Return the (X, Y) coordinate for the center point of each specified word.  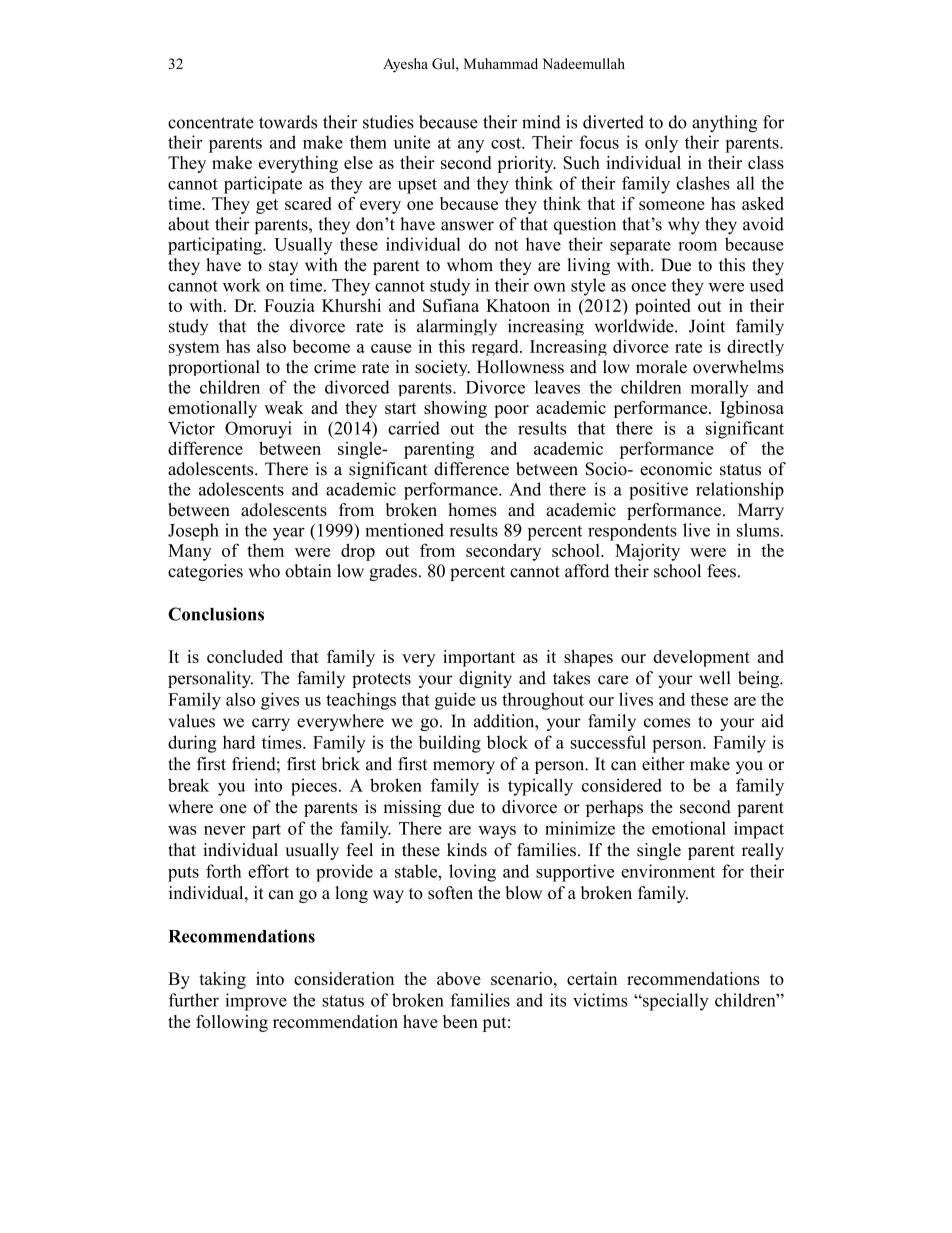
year (289, 534)
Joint (707, 326)
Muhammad (501, 63)
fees (721, 571)
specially (675, 1002)
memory (464, 767)
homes (472, 510)
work (242, 285)
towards (288, 122)
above (459, 978)
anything (724, 124)
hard (239, 742)
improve (256, 1002)
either (663, 764)
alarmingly (457, 327)
